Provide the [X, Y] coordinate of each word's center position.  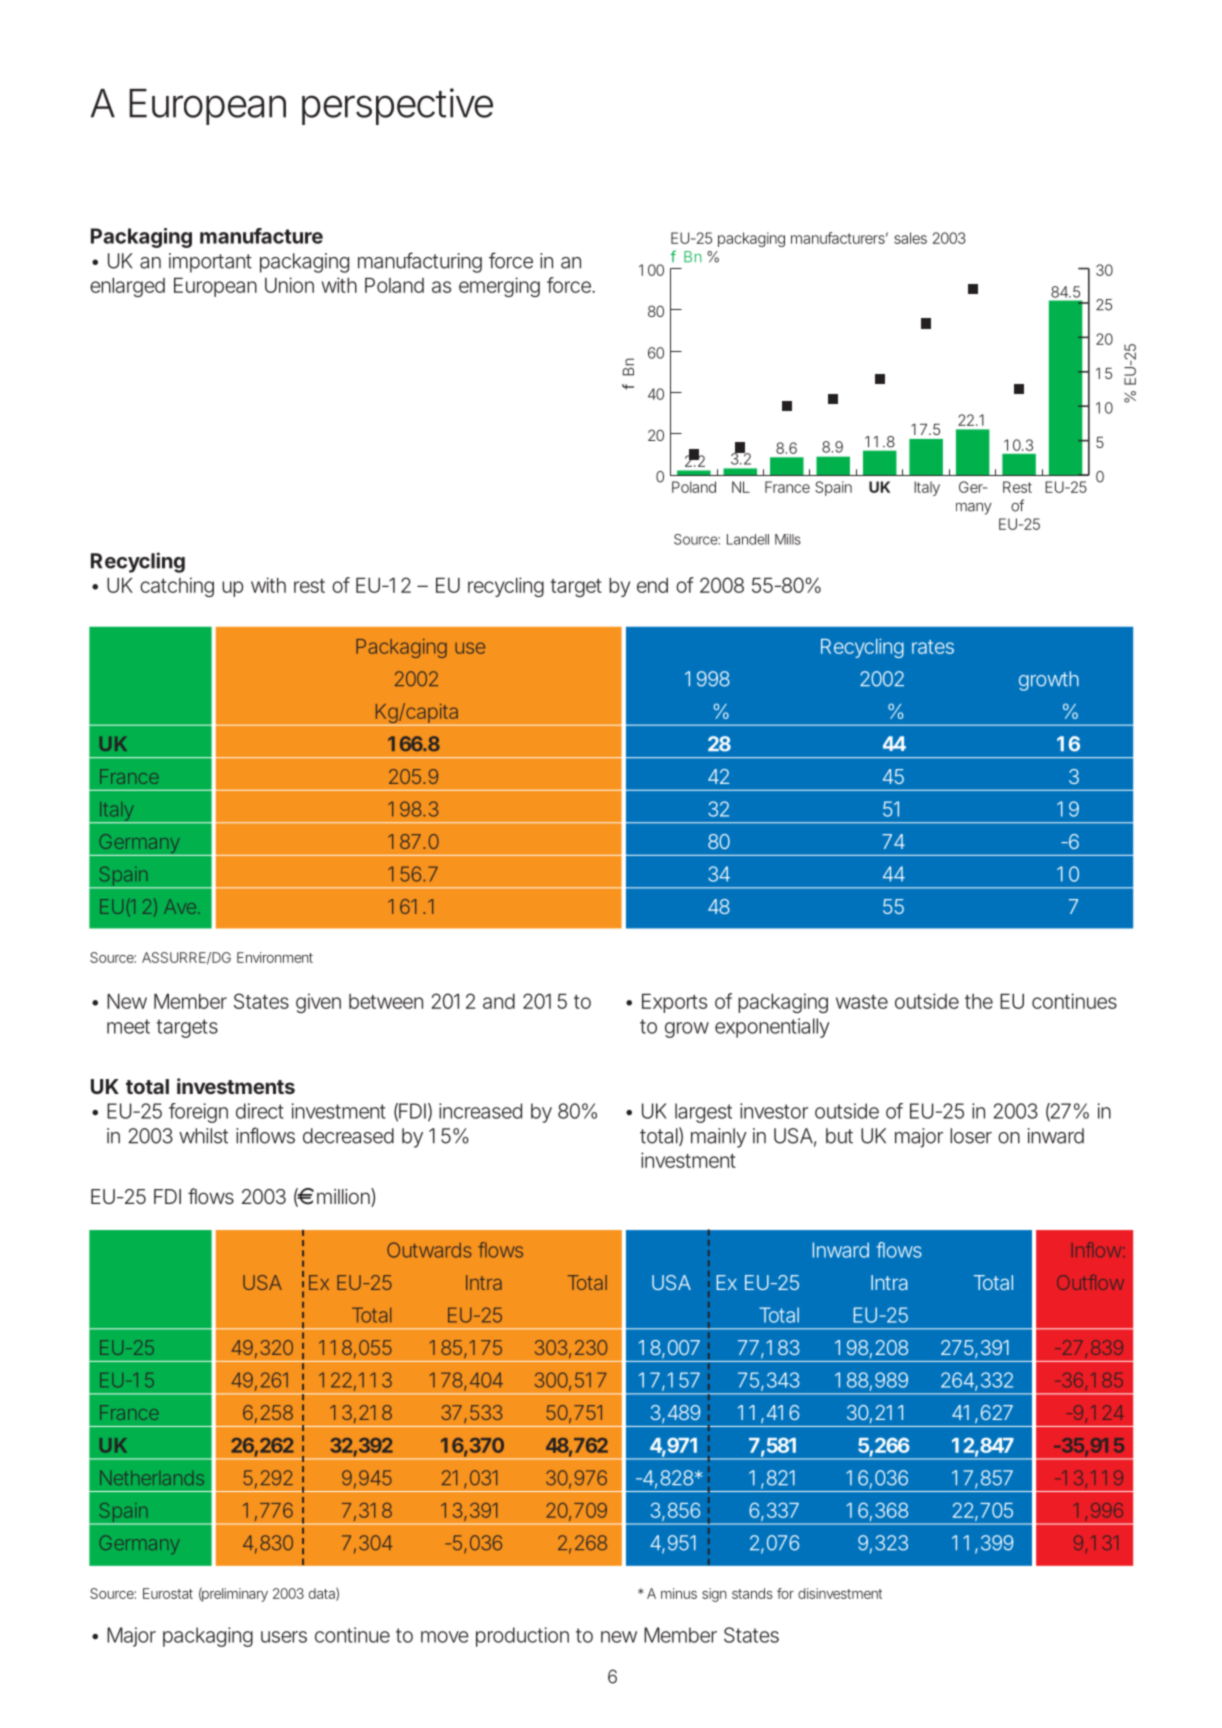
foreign [198, 1113]
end [652, 585]
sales [910, 238]
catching [177, 587]
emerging [499, 287]
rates [933, 647]
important [210, 263]
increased [480, 1111]
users [284, 1637]
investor [774, 1111]
